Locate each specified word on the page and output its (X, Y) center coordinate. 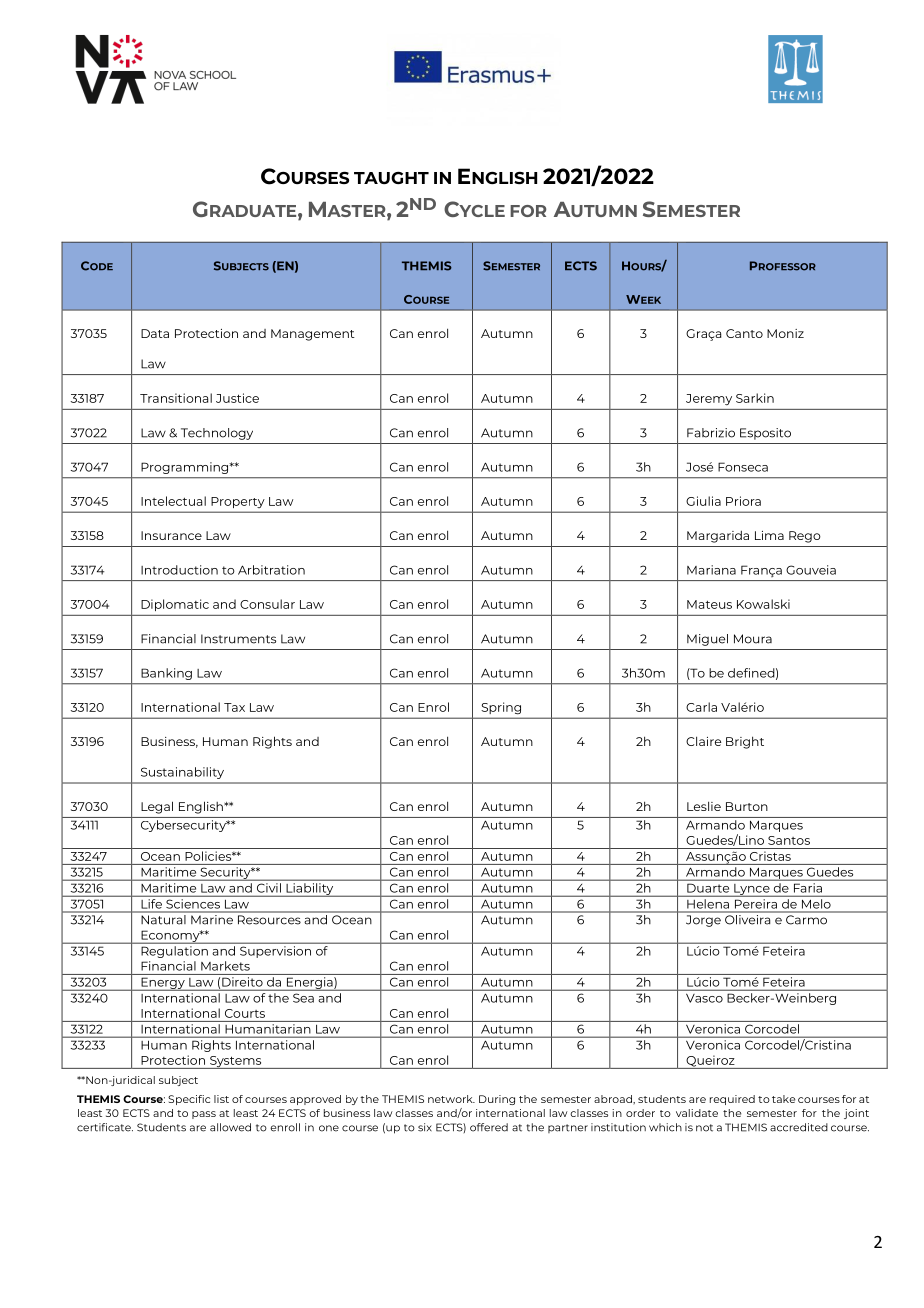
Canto (744, 333)
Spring (501, 708)
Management (313, 335)
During (497, 1100)
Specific (189, 1100)
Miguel (707, 640)
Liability (310, 890)
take (783, 1099)
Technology (217, 434)
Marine (212, 919)
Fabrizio (711, 433)
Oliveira (747, 919)
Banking (166, 674)
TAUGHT (391, 178)
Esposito (765, 434)
